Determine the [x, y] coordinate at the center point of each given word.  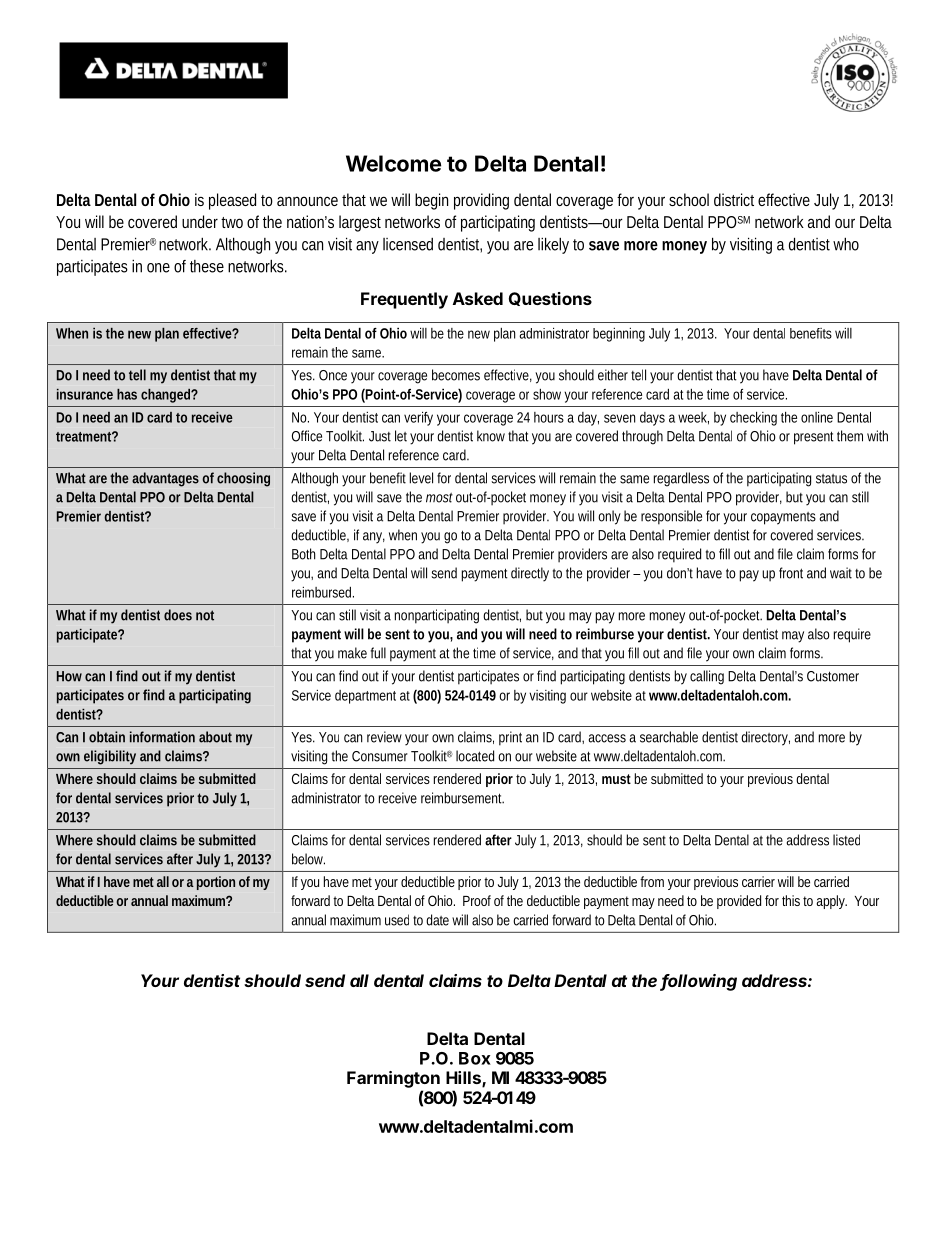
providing [481, 201]
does [178, 615]
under [202, 221]
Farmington [393, 1079]
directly [530, 574]
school [689, 199]
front [791, 573]
